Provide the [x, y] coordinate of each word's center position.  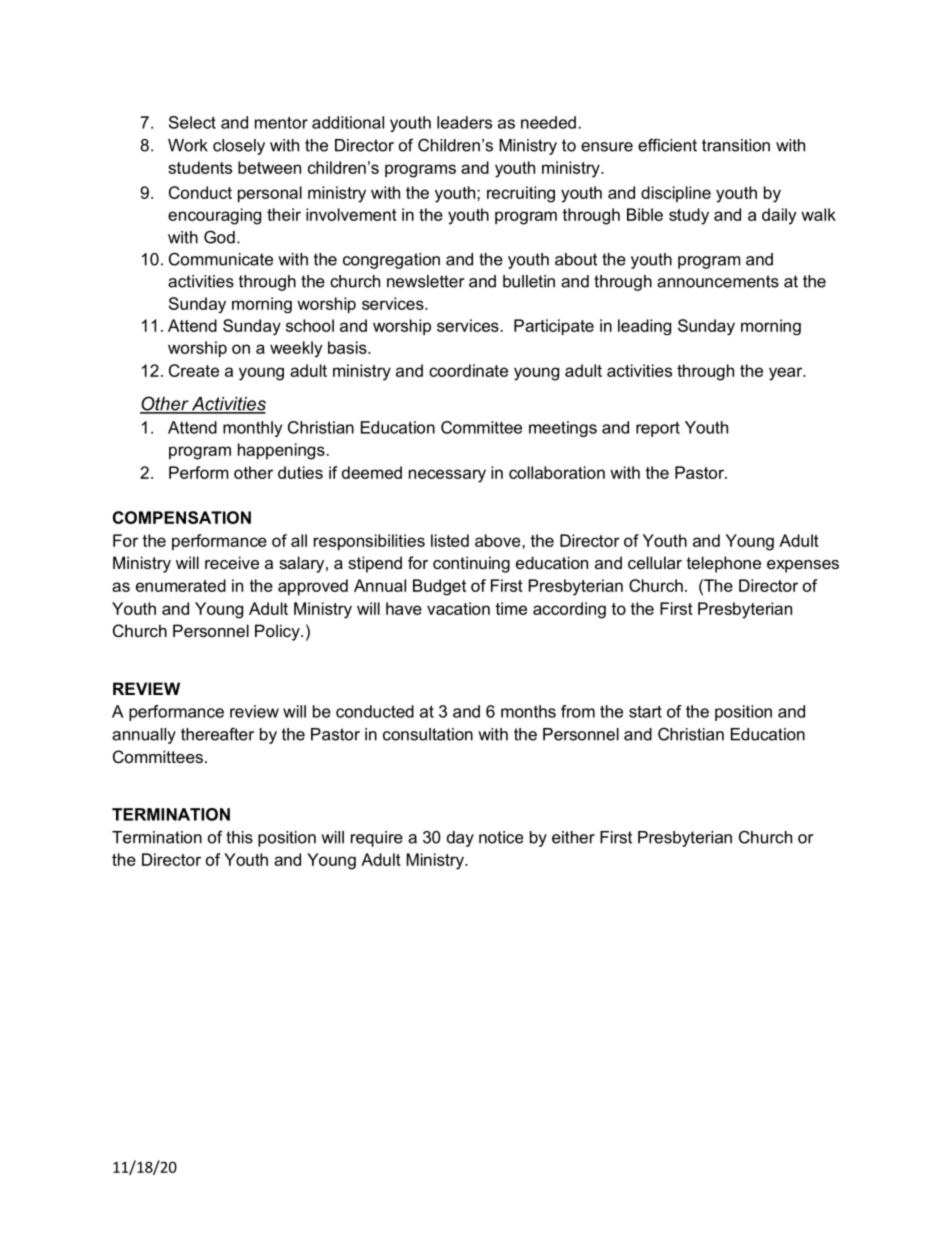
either [573, 837]
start [645, 711]
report [658, 429]
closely [239, 147]
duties [300, 472]
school [310, 325]
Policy [278, 632]
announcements [718, 281]
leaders [464, 122]
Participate [554, 327]
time [511, 608]
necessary [447, 476]
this [239, 837]
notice [501, 837]
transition [736, 145]
